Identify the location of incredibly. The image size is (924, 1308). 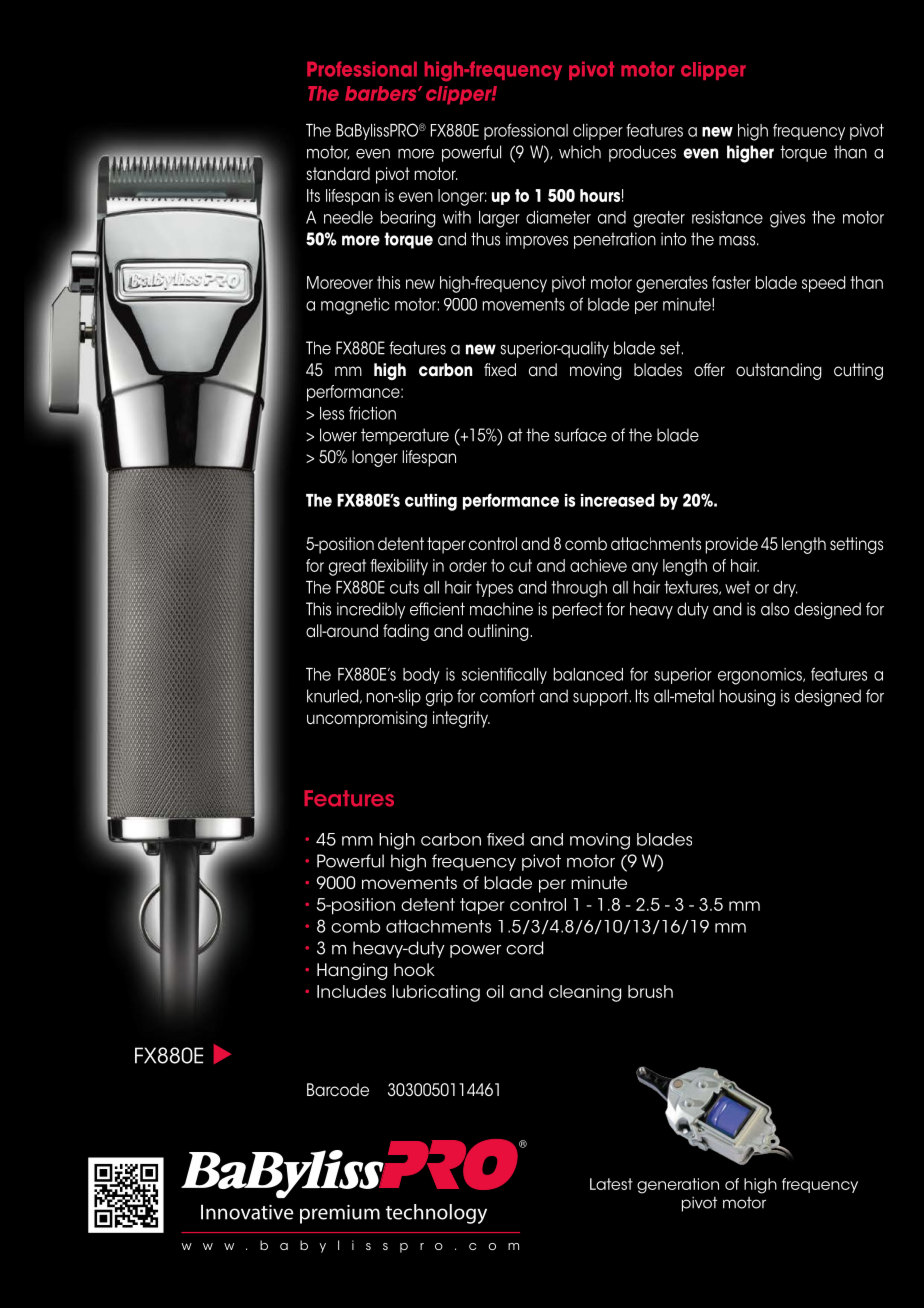
(371, 610).
